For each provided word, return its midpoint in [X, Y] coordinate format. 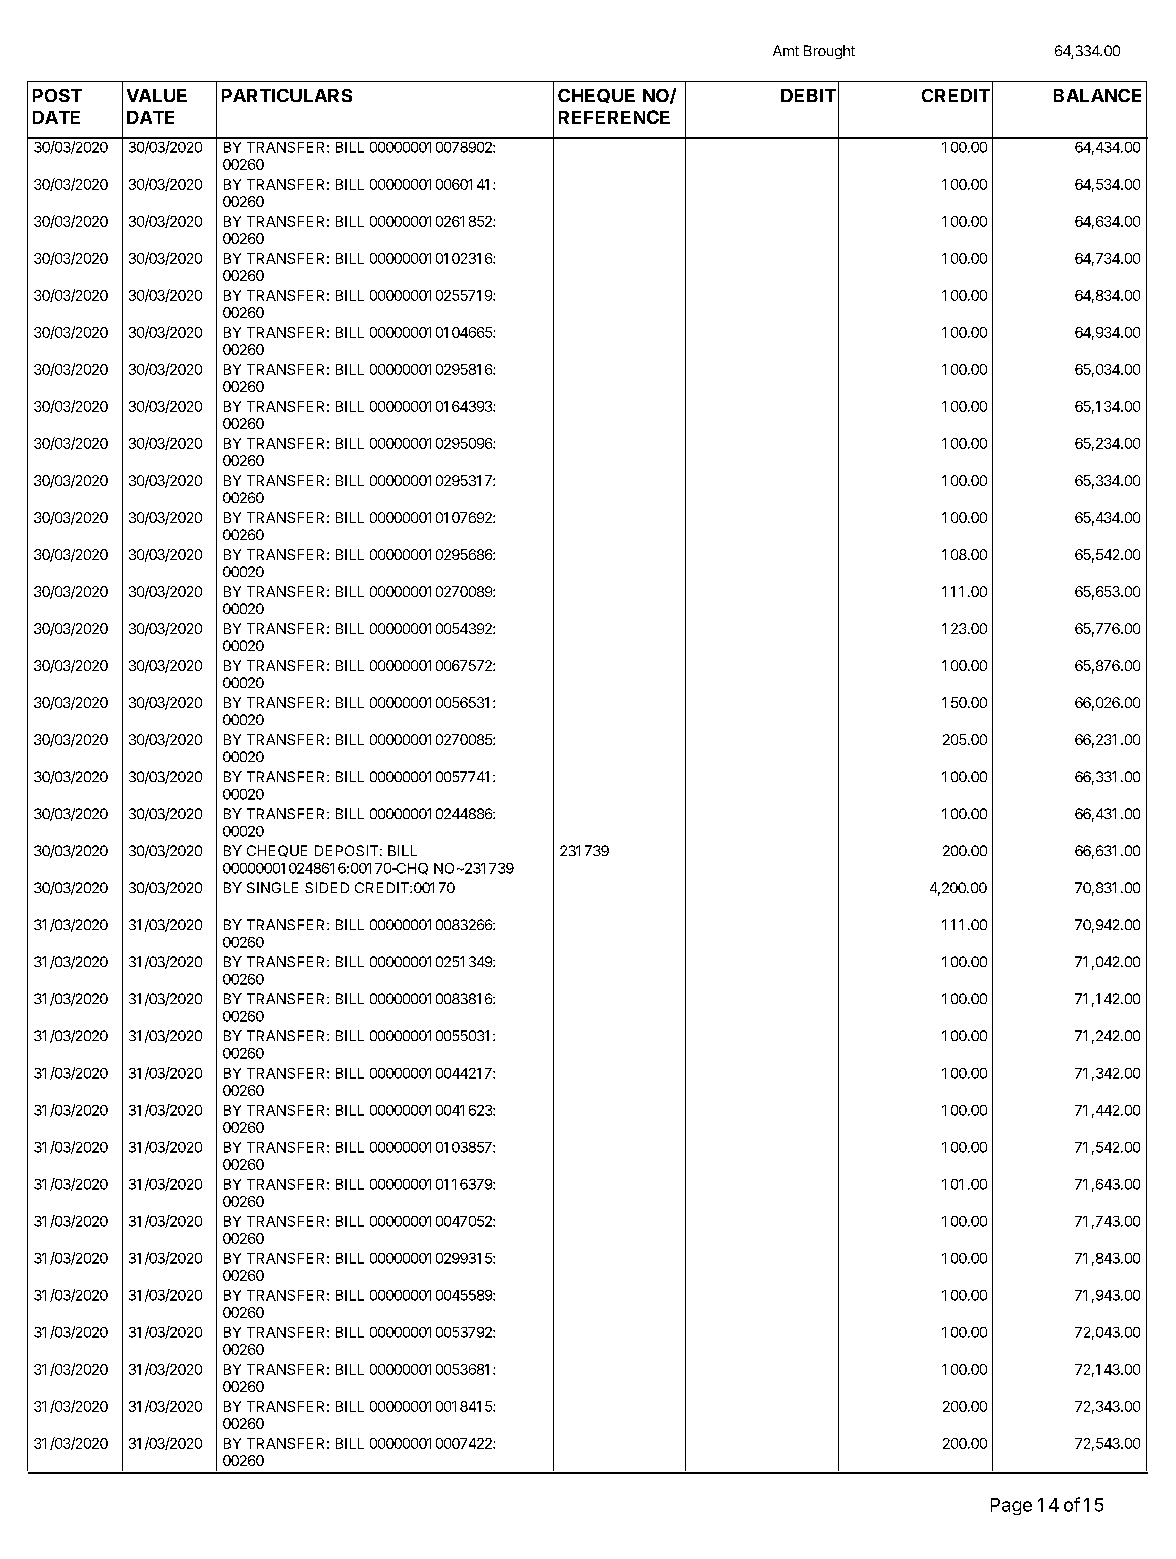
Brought [829, 52]
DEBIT [808, 95]
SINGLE [272, 887]
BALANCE [1097, 95]
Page [1011, 1506]
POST [57, 95]
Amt [786, 50]
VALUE [157, 95]
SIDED [327, 887]
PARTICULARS [287, 95]
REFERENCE [614, 117]
